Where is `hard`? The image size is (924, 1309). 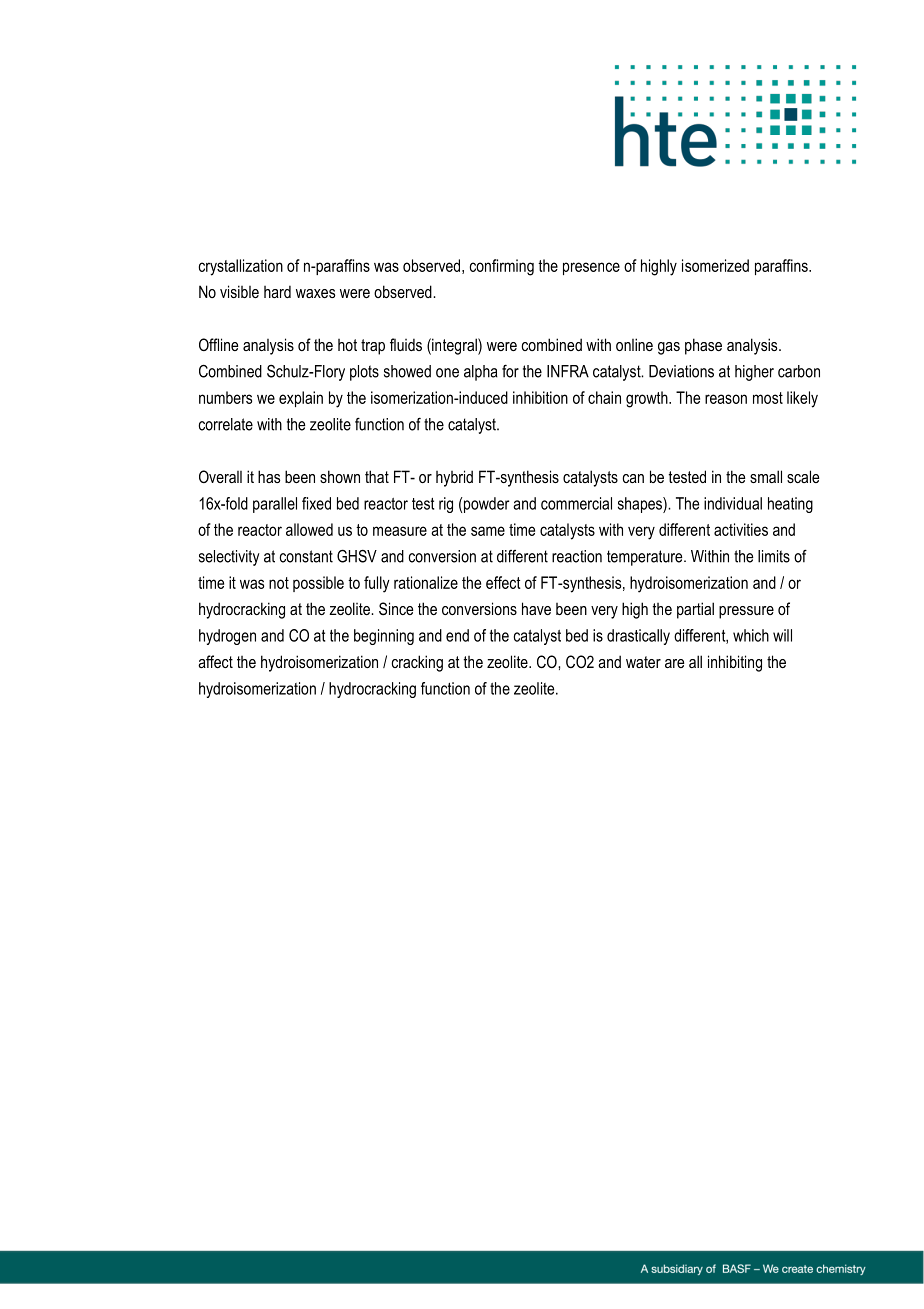
hard is located at coordinates (277, 291).
